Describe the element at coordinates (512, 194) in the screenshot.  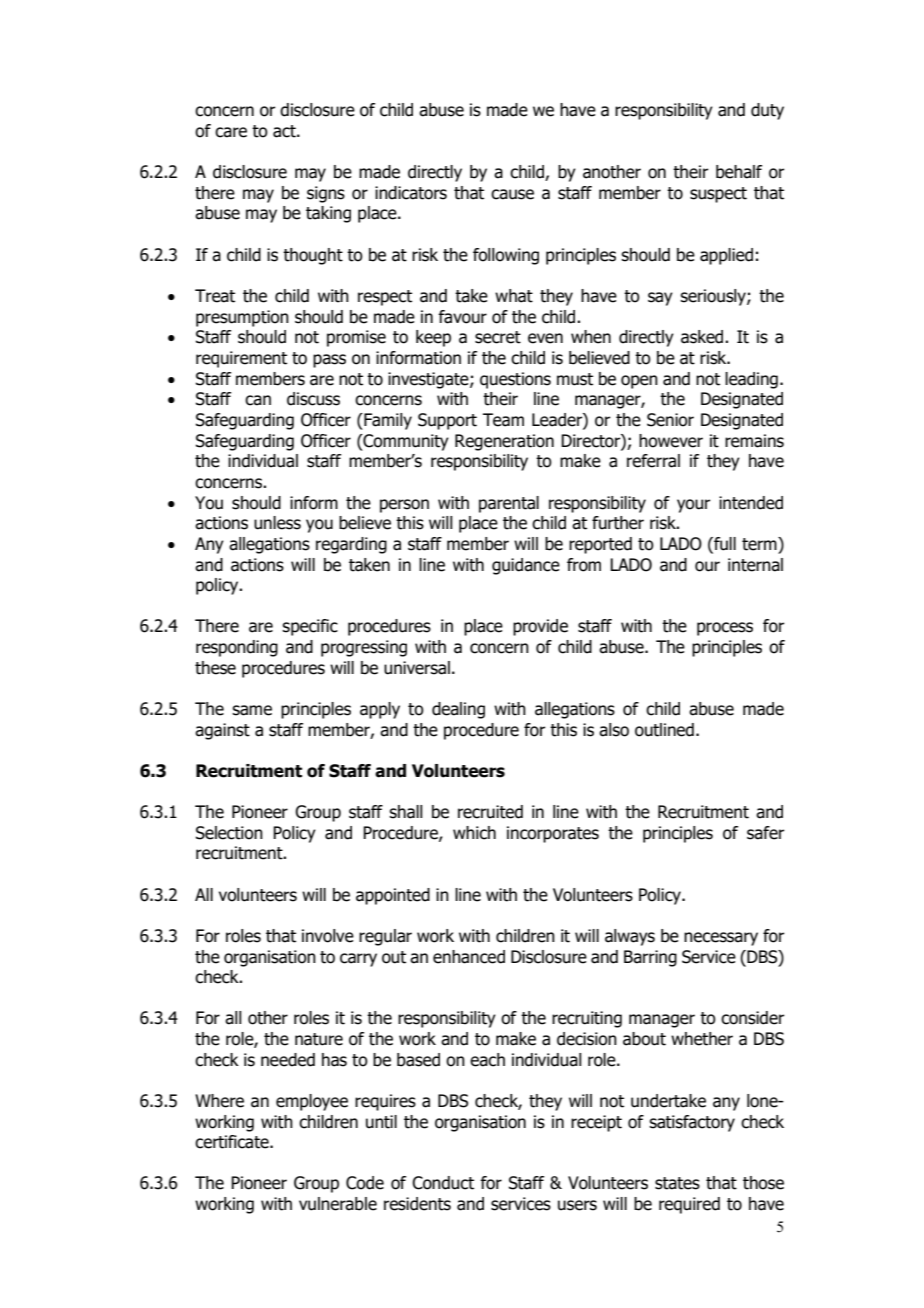
I see `cause` at that location.
